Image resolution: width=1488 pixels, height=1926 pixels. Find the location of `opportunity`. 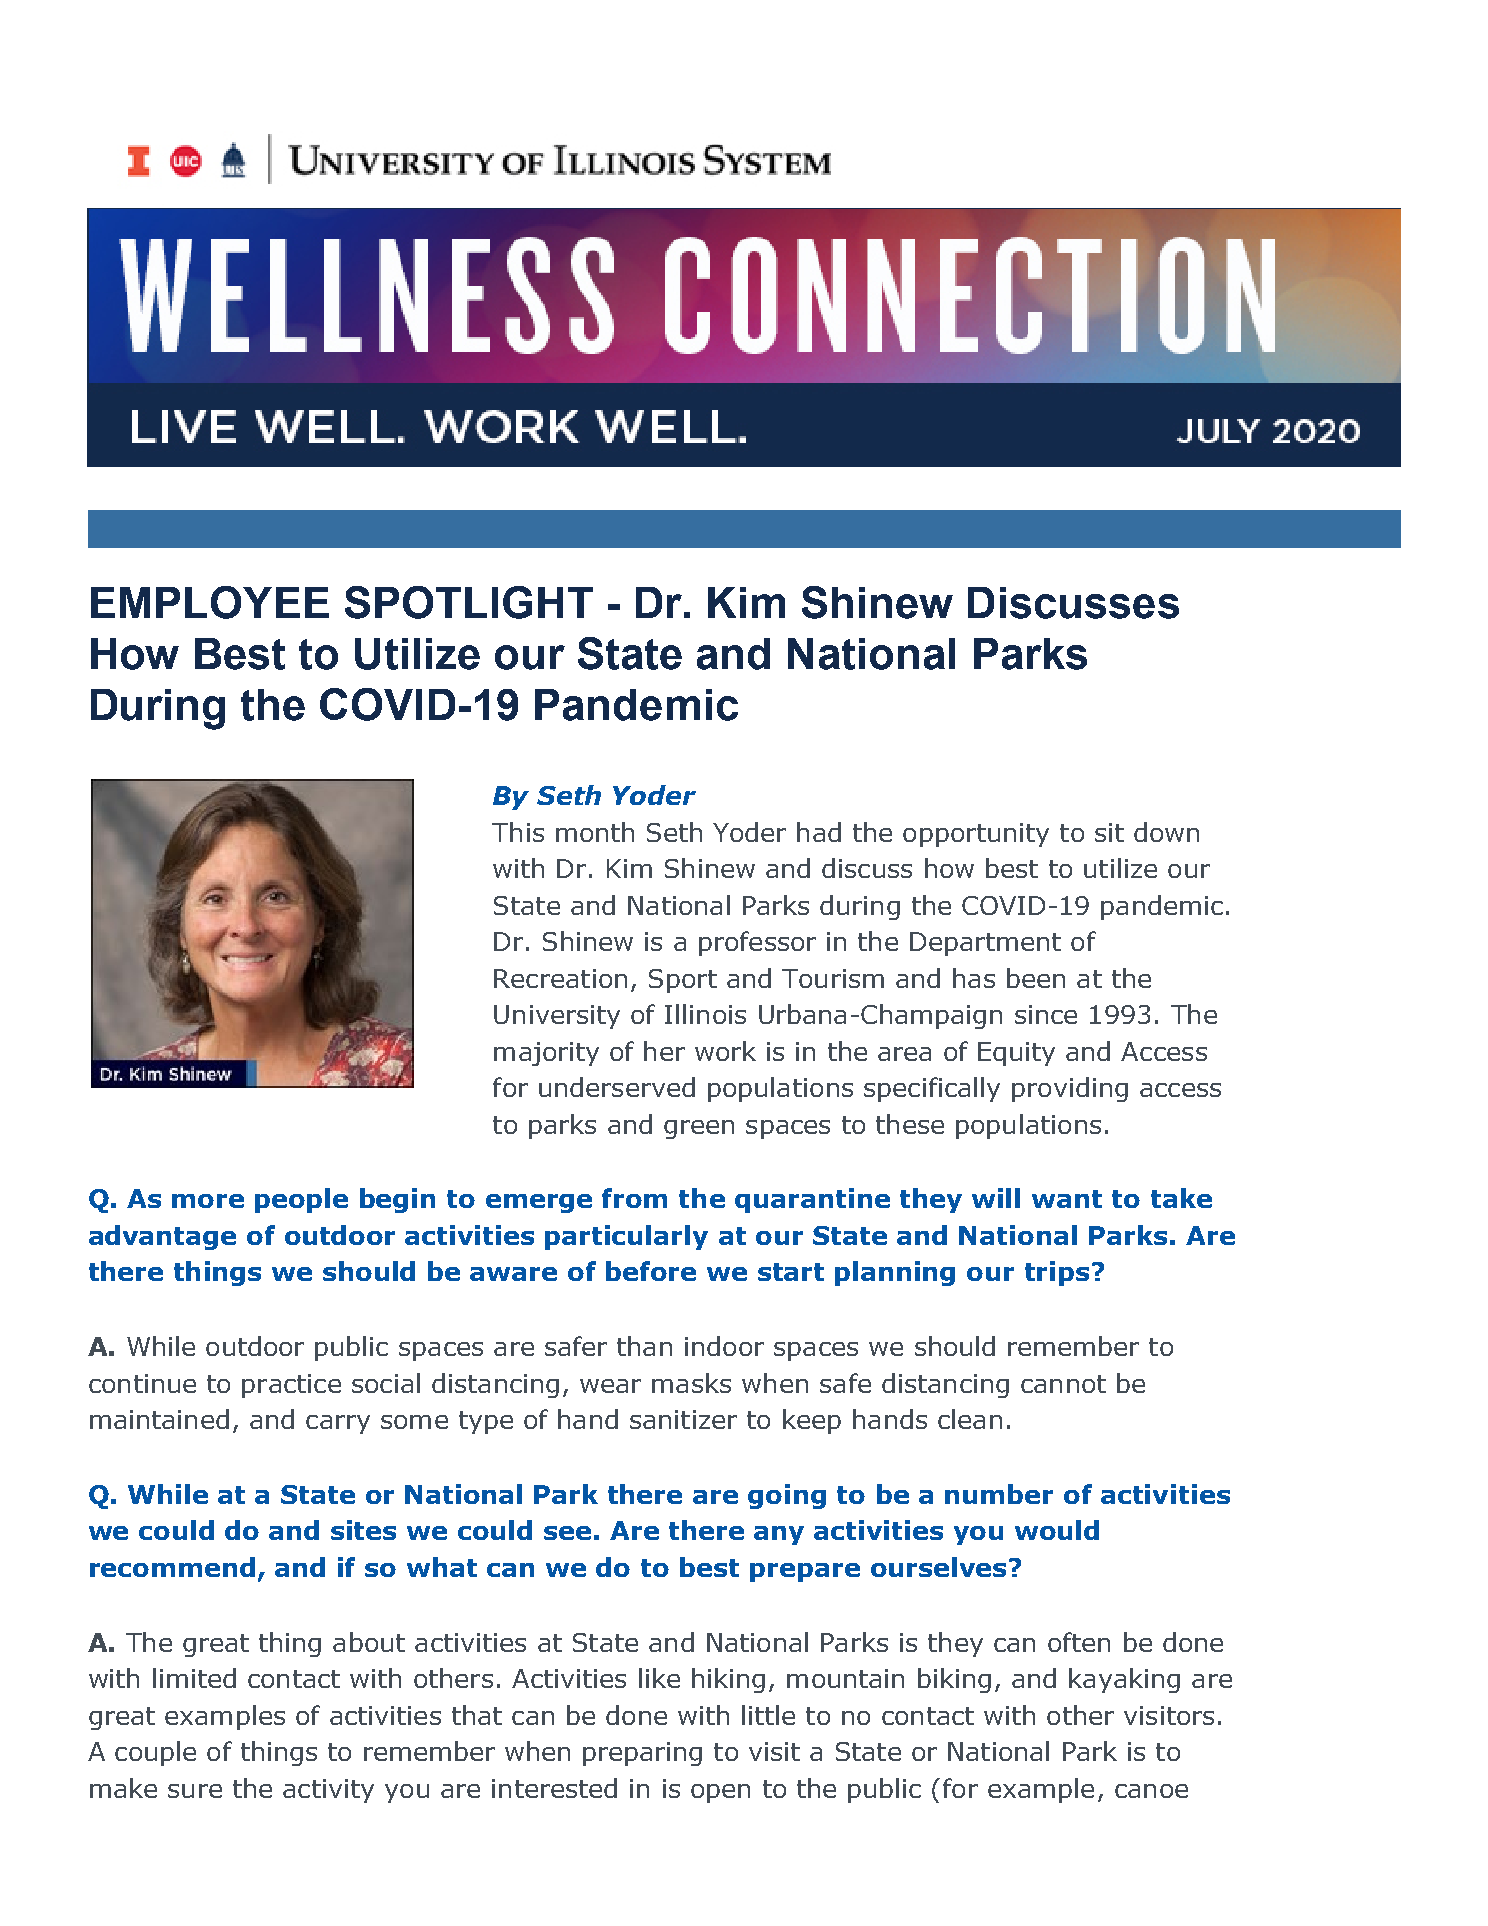

opportunity is located at coordinates (976, 835).
